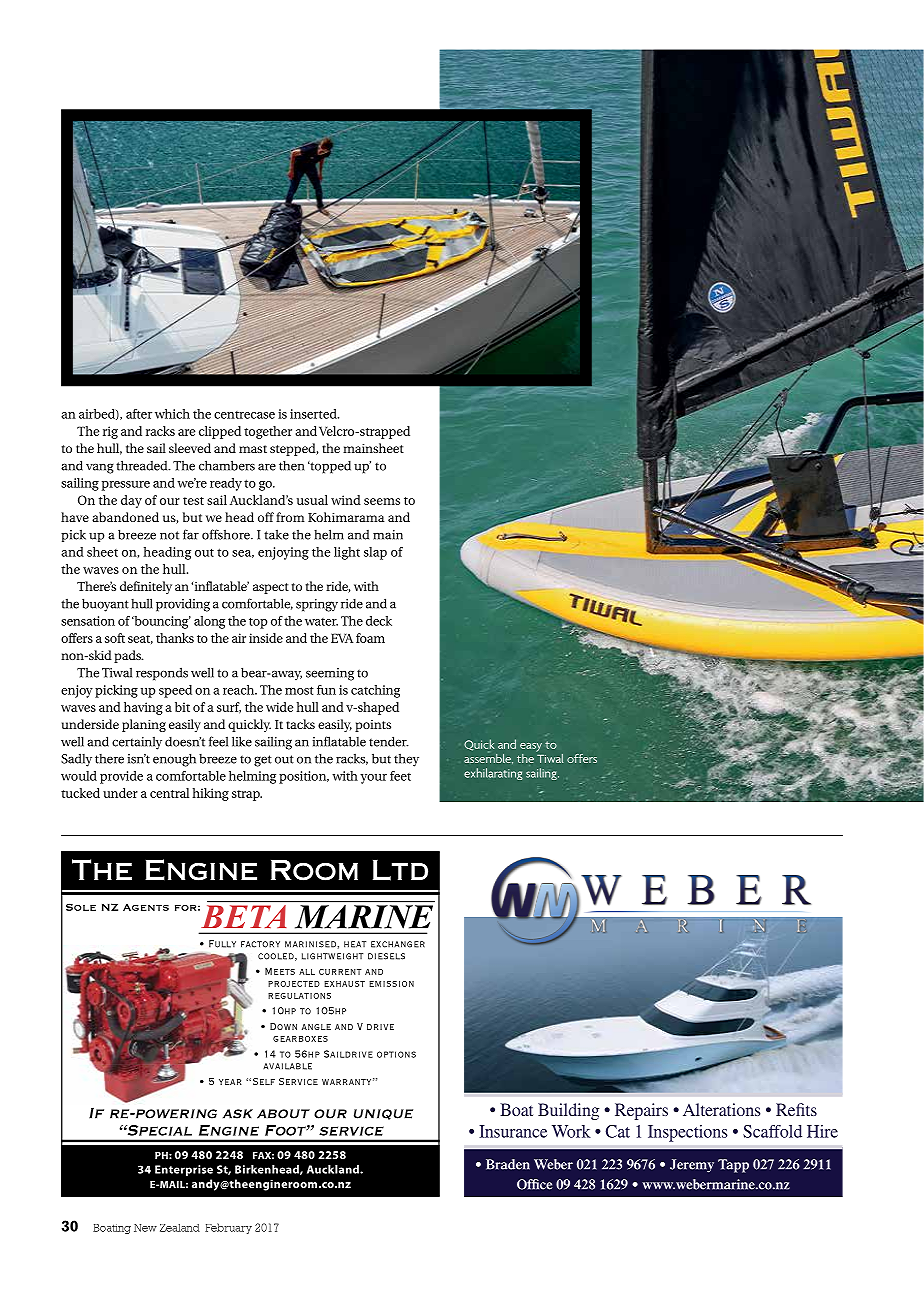 This screenshot has width=924, height=1308. Describe the element at coordinates (346, 500) in the screenshot. I see `wind` at that location.
